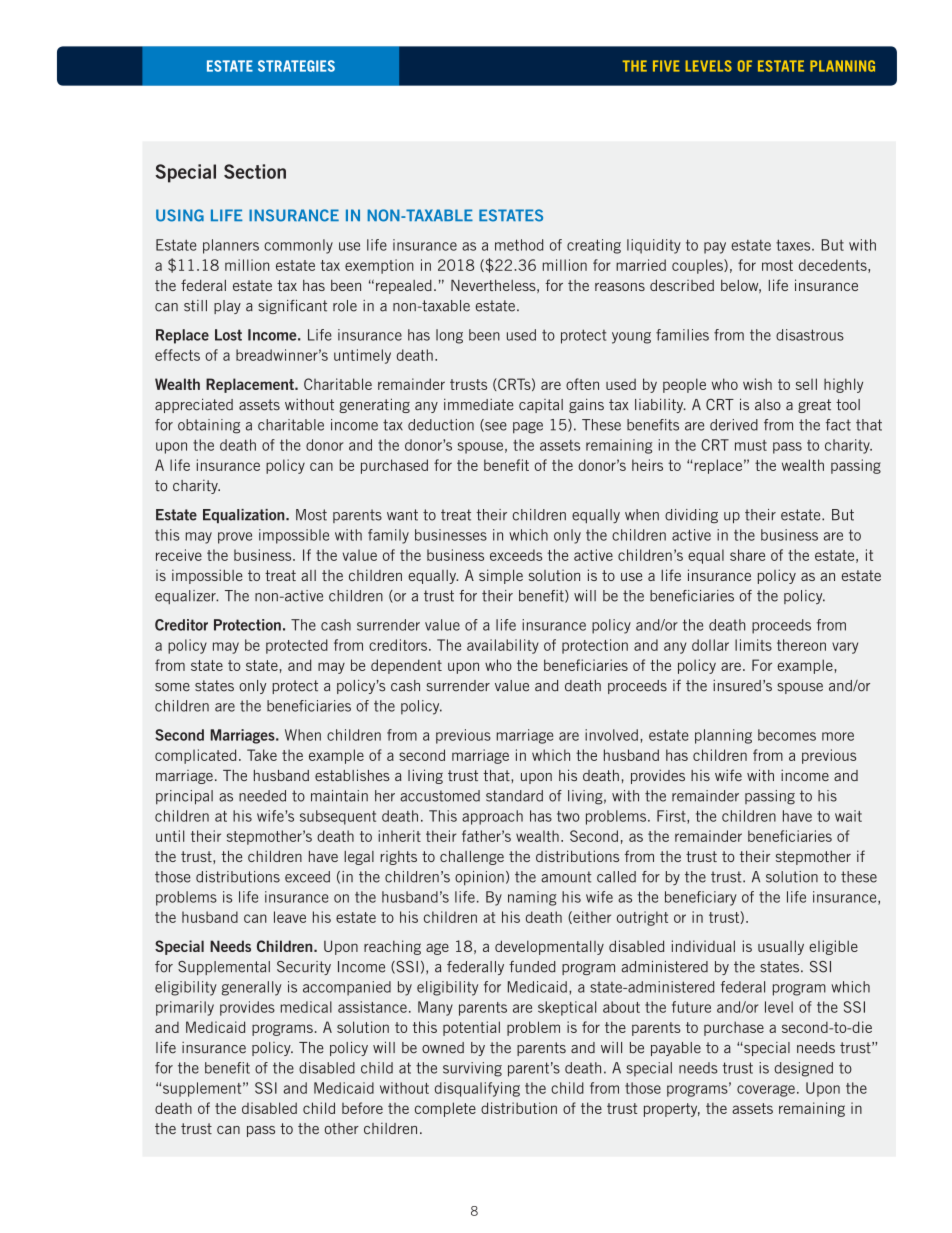 The height and width of the screenshot is (1233, 952). I want to click on FIVE, so click(666, 66).
